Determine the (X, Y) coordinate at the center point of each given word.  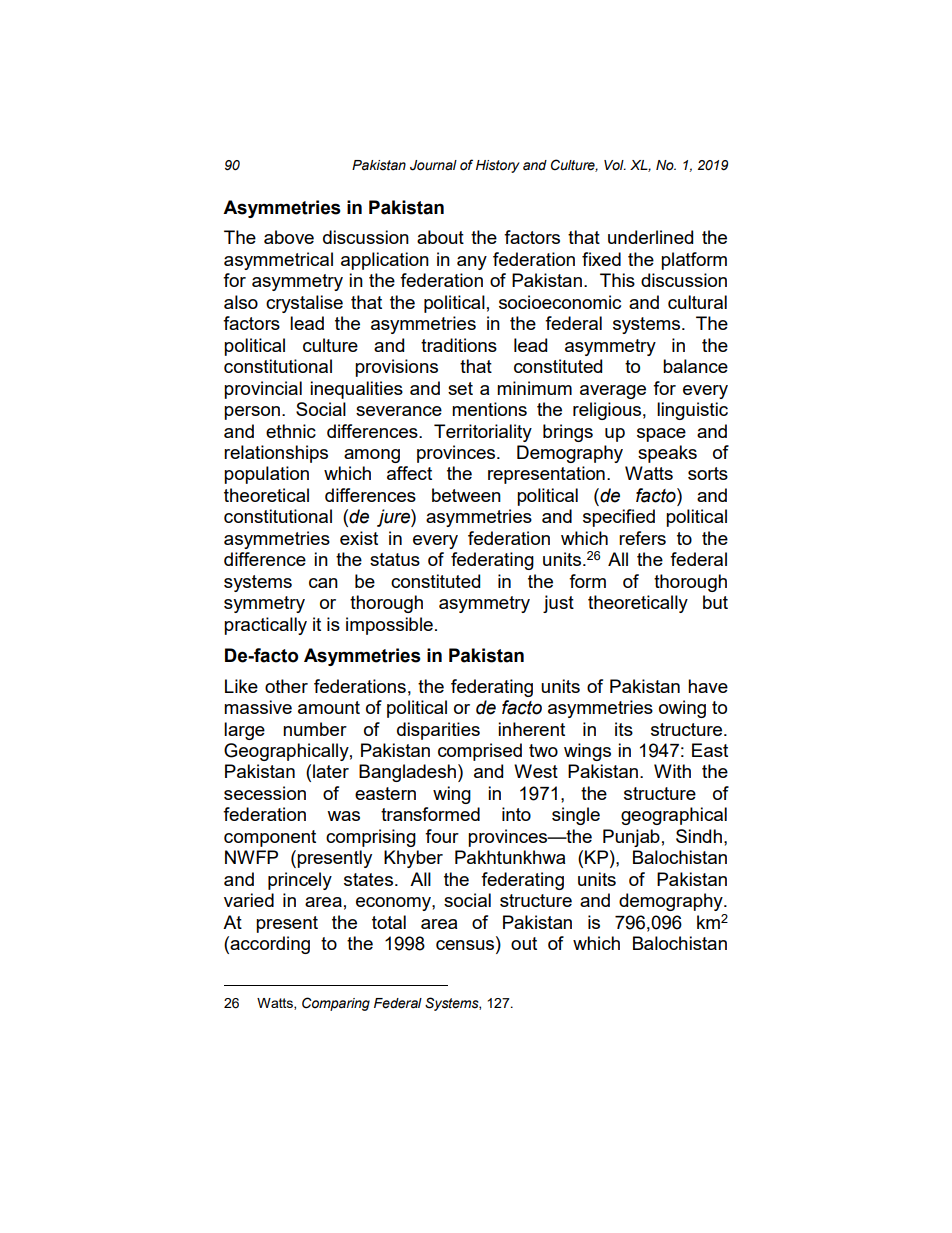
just (558, 604)
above (289, 237)
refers (642, 538)
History (498, 166)
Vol (615, 165)
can (323, 583)
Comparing (336, 1004)
